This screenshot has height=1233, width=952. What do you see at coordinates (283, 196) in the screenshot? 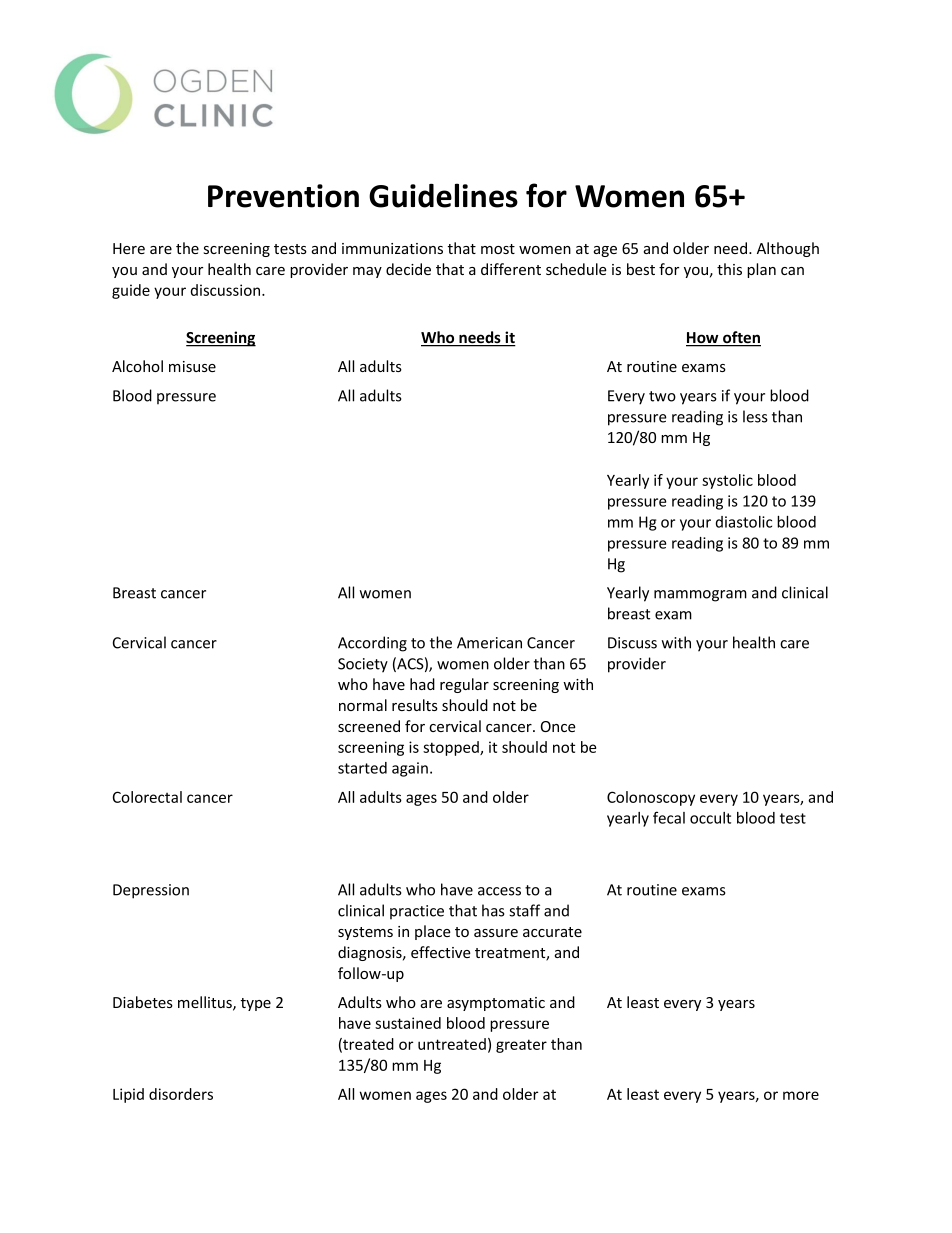
I see `Prevention` at bounding box center [283, 196].
